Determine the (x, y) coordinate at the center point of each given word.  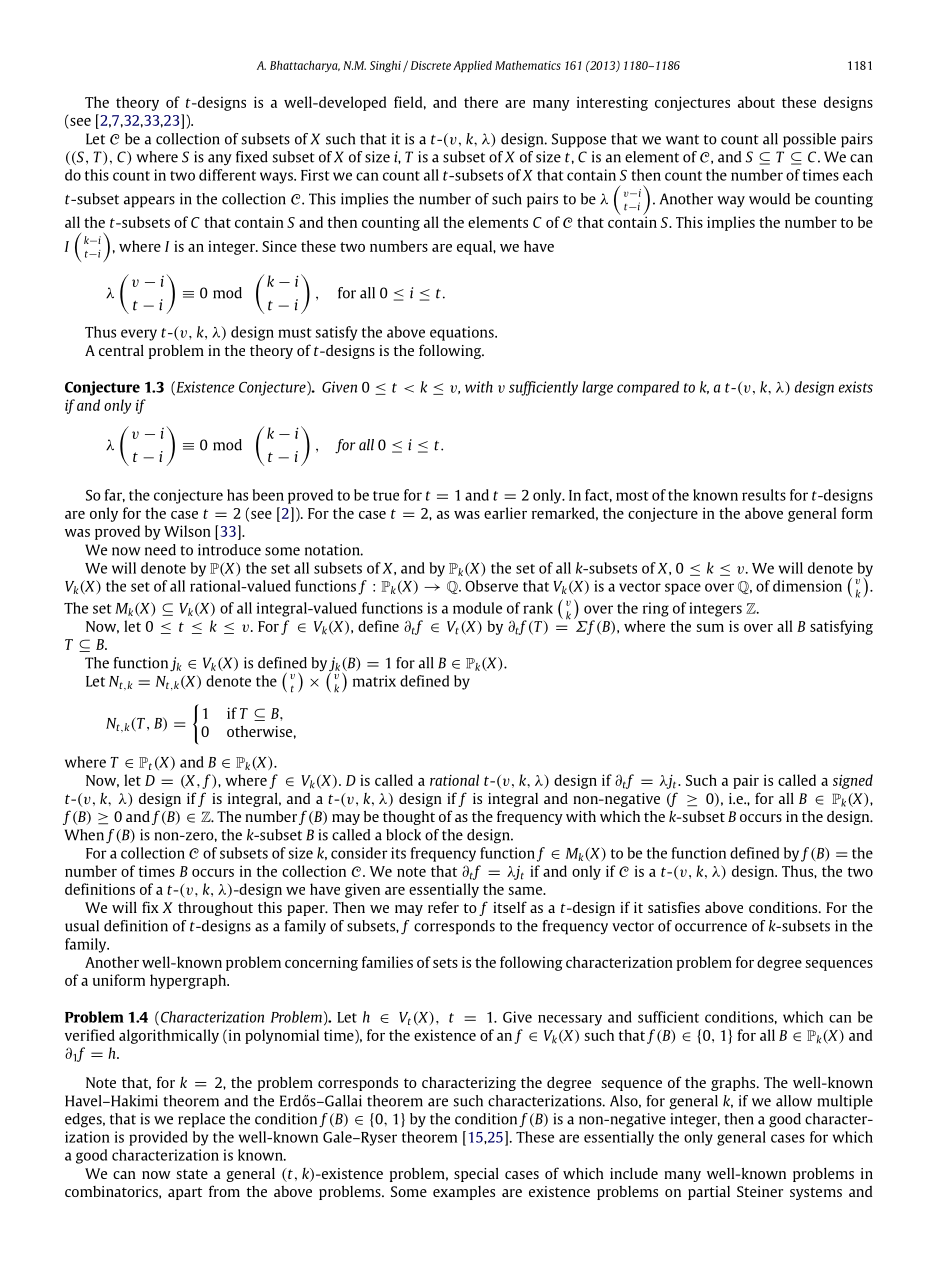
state (192, 1174)
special (476, 1175)
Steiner (760, 1191)
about (756, 102)
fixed (252, 157)
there (481, 102)
